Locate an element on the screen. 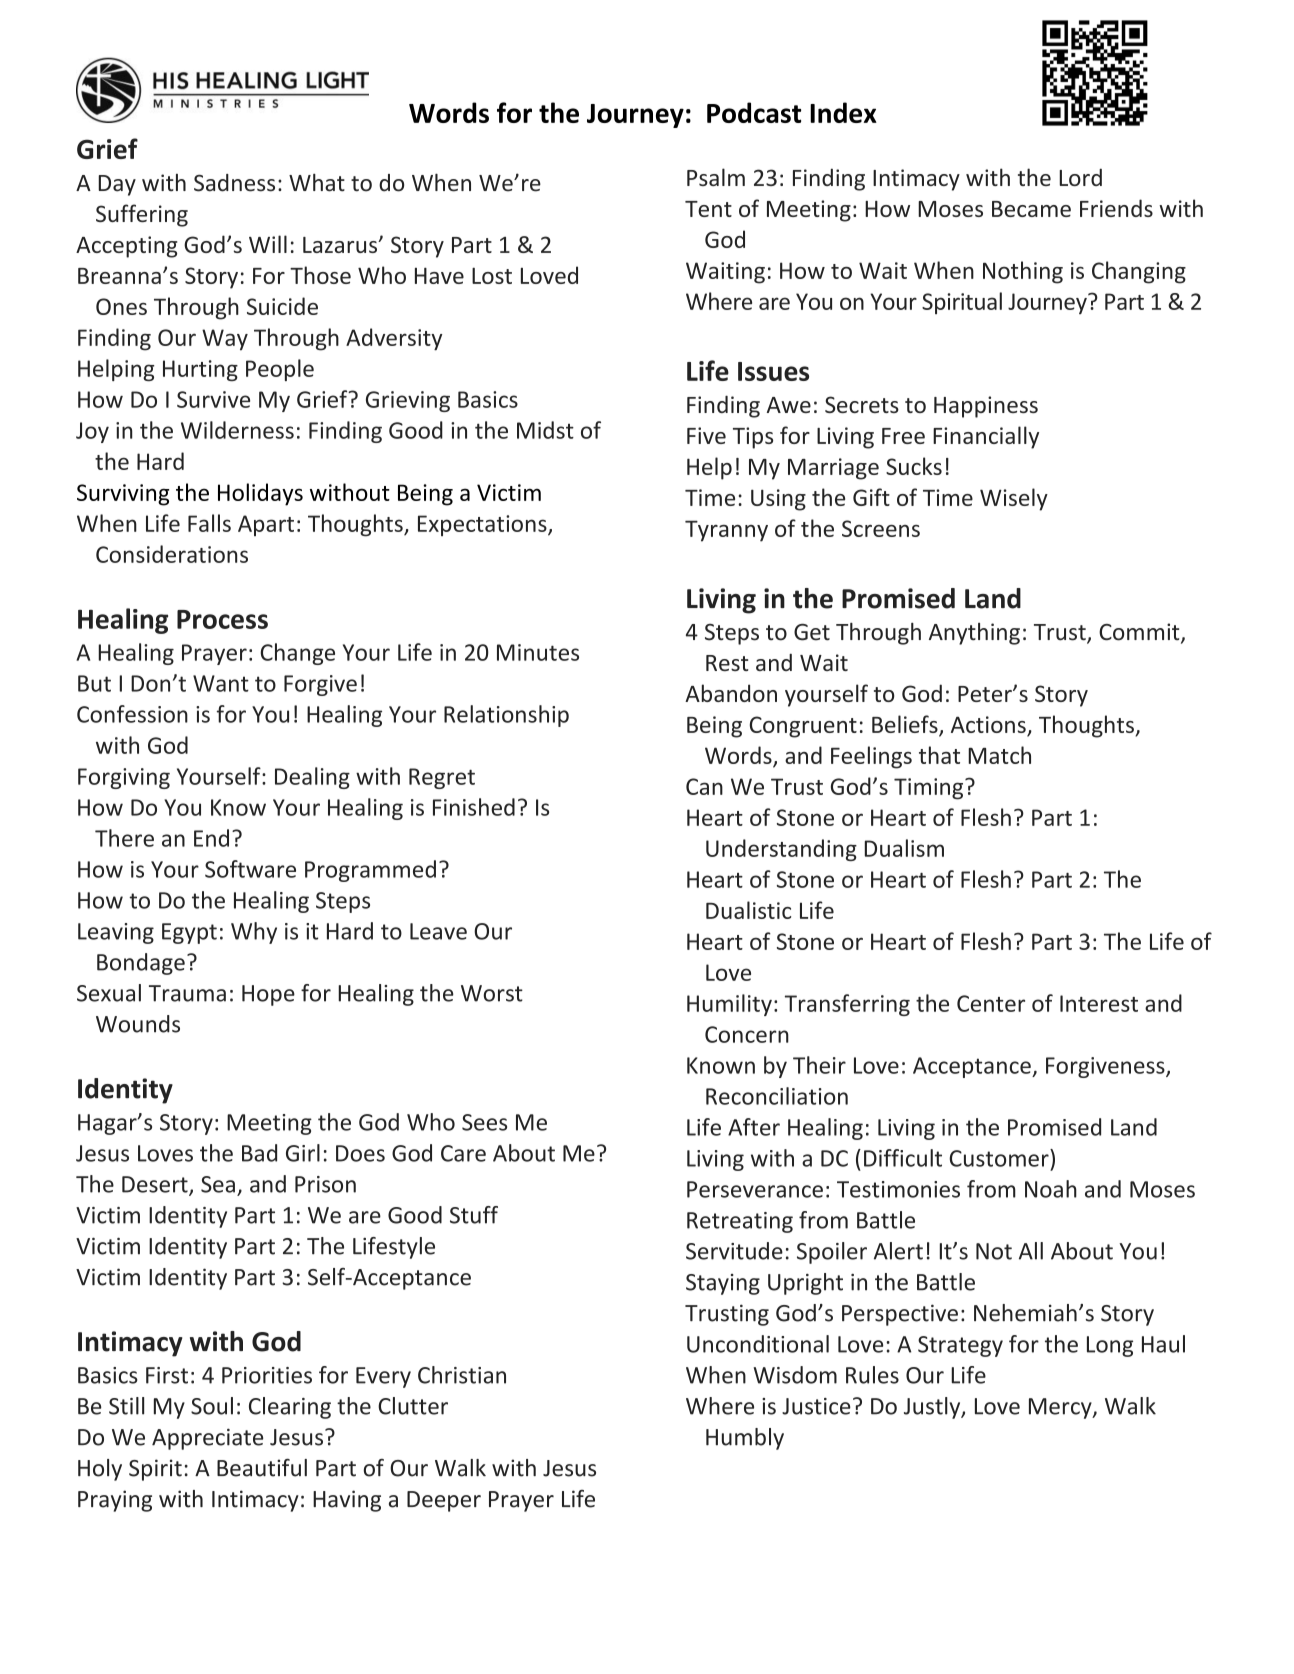  Psalm is located at coordinates (716, 177).
